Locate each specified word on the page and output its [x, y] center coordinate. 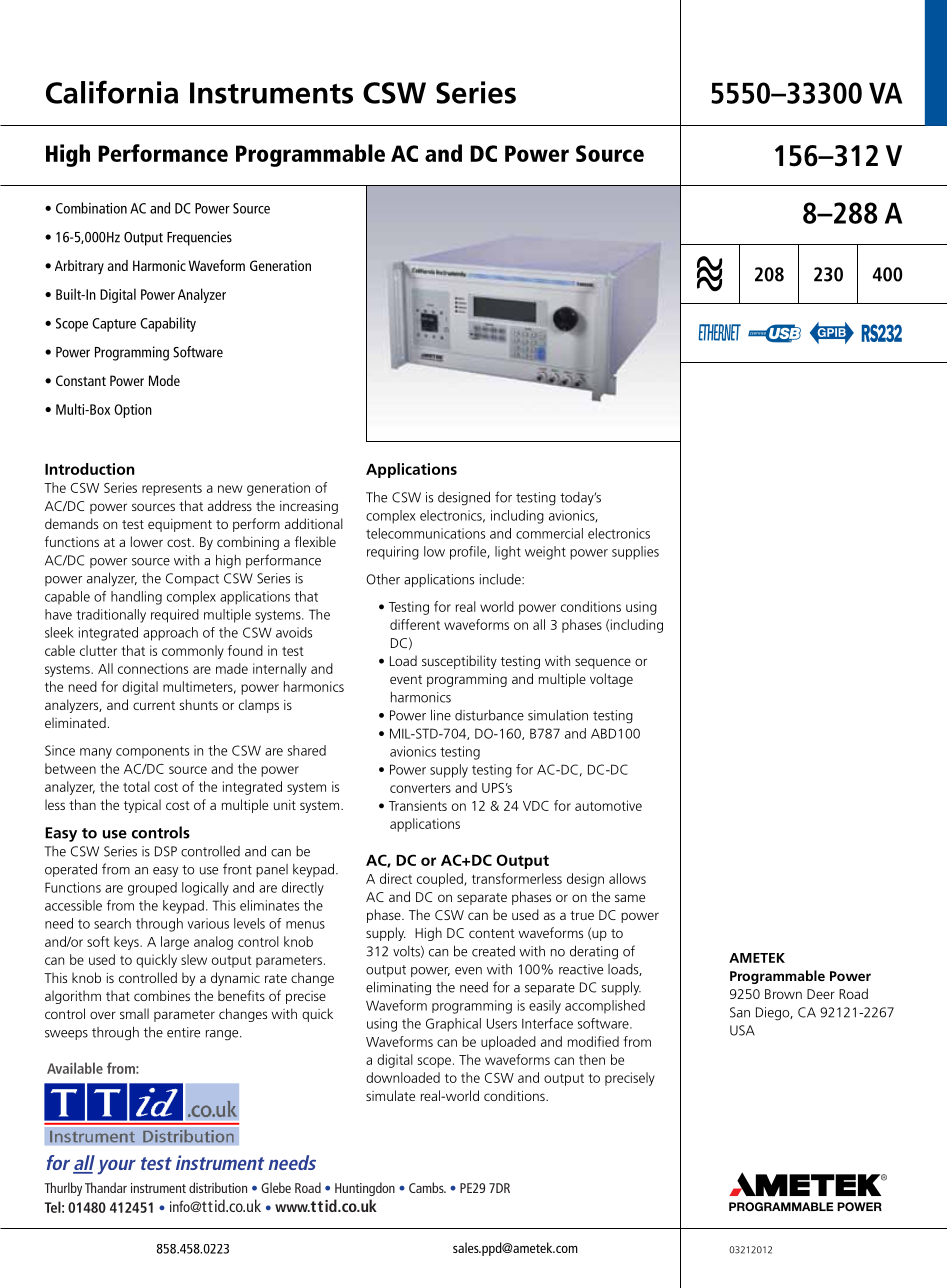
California [112, 92]
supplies [635, 553]
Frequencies [199, 238]
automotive [608, 805]
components [152, 752]
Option [133, 411]
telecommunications [425, 533]
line [441, 715]
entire [183, 1032]
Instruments [271, 93]
